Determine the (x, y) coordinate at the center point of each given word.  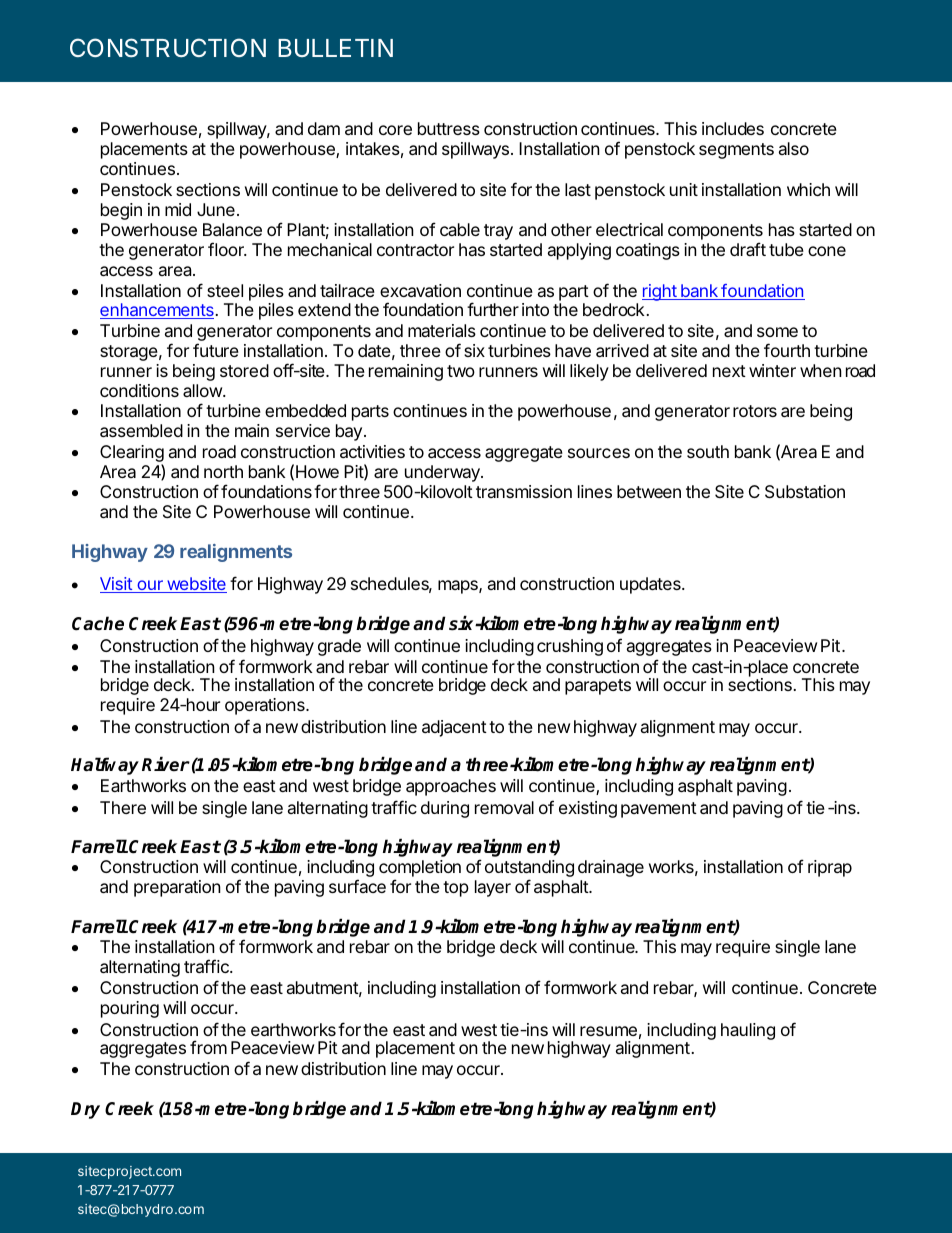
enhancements (158, 311)
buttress (449, 128)
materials (442, 330)
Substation (805, 491)
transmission (524, 491)
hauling (748, 1031)
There (123, 807)
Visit (117, 585)
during (445, 809)
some (777, 332)
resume (608, 1031)
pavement (659, 810)
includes (733, 128)
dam (324, 128)
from (208, 1047)
